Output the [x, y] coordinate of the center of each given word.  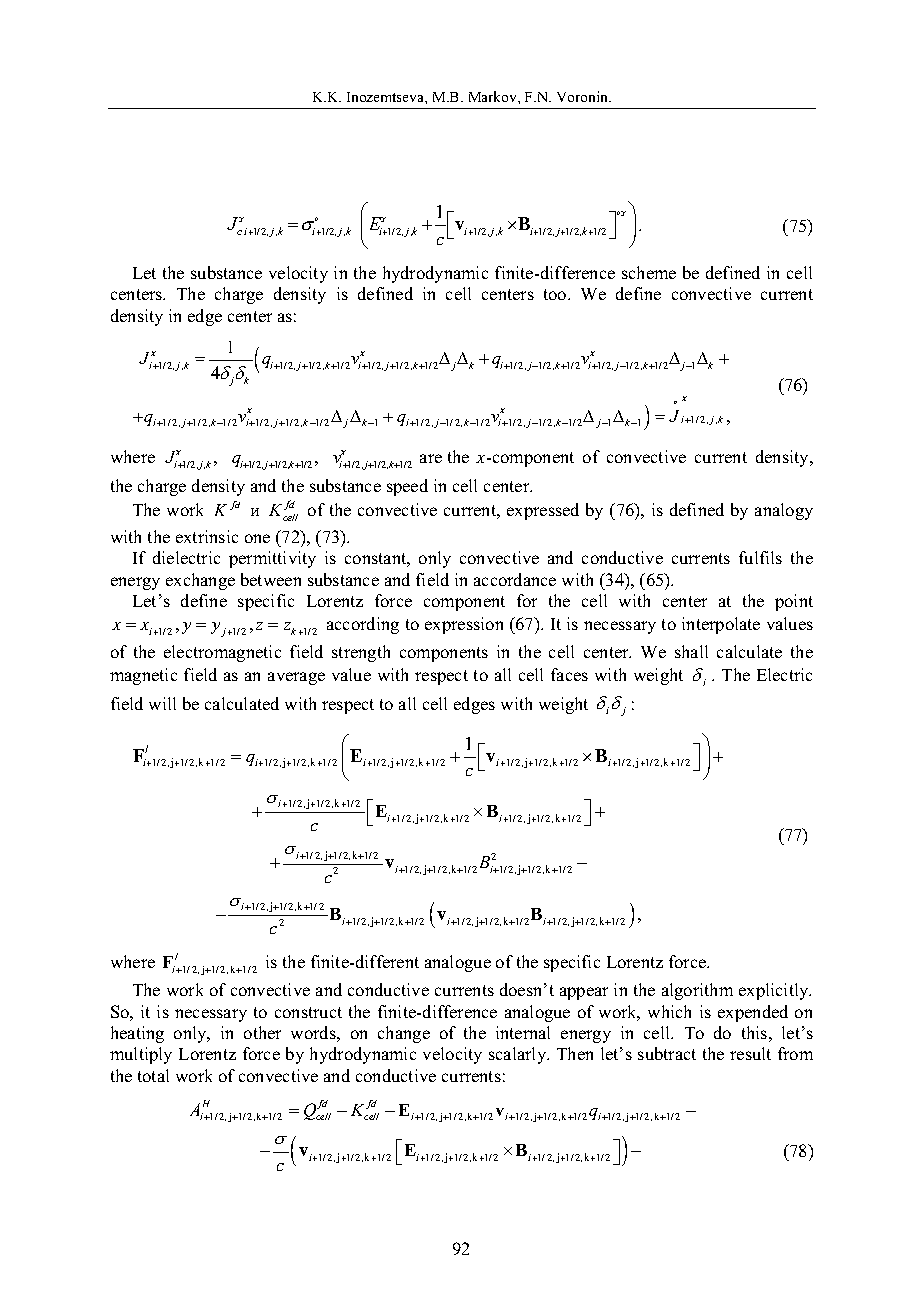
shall [691, 651]
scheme [649, 272]
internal [523, 1032]
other [262, 1032]
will [162, 703]
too [556, 294]
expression [464, 625]
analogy [784, 511]
